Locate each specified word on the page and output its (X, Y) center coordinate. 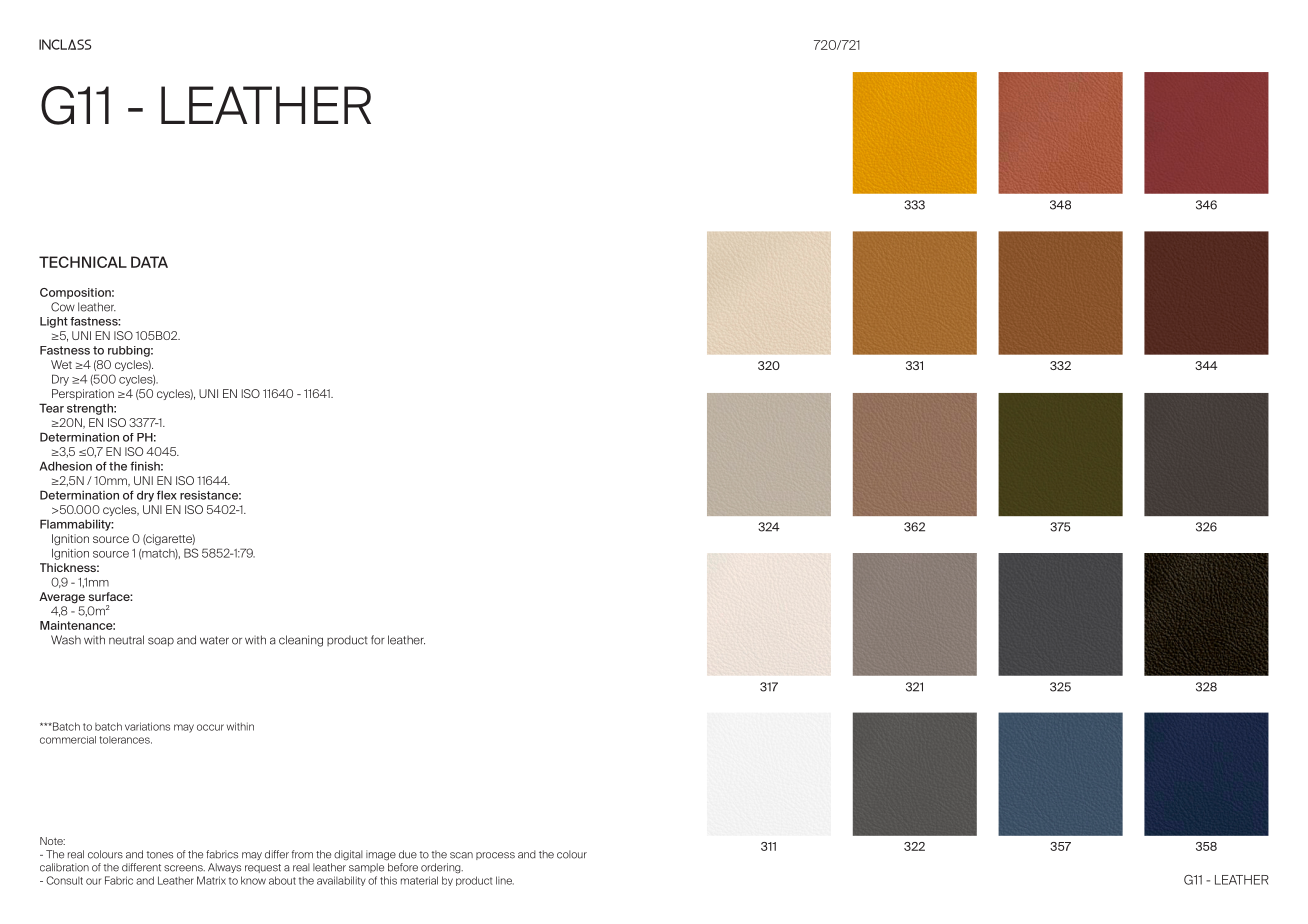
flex (167, 495)
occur (210, 727)
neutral (126, 640)
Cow (63, 307)
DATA (149, 262)
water (214, 640)
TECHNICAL (83, 262)
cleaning (301, 641)
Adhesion (66, 466)
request (263, 868)
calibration (64, 867)
